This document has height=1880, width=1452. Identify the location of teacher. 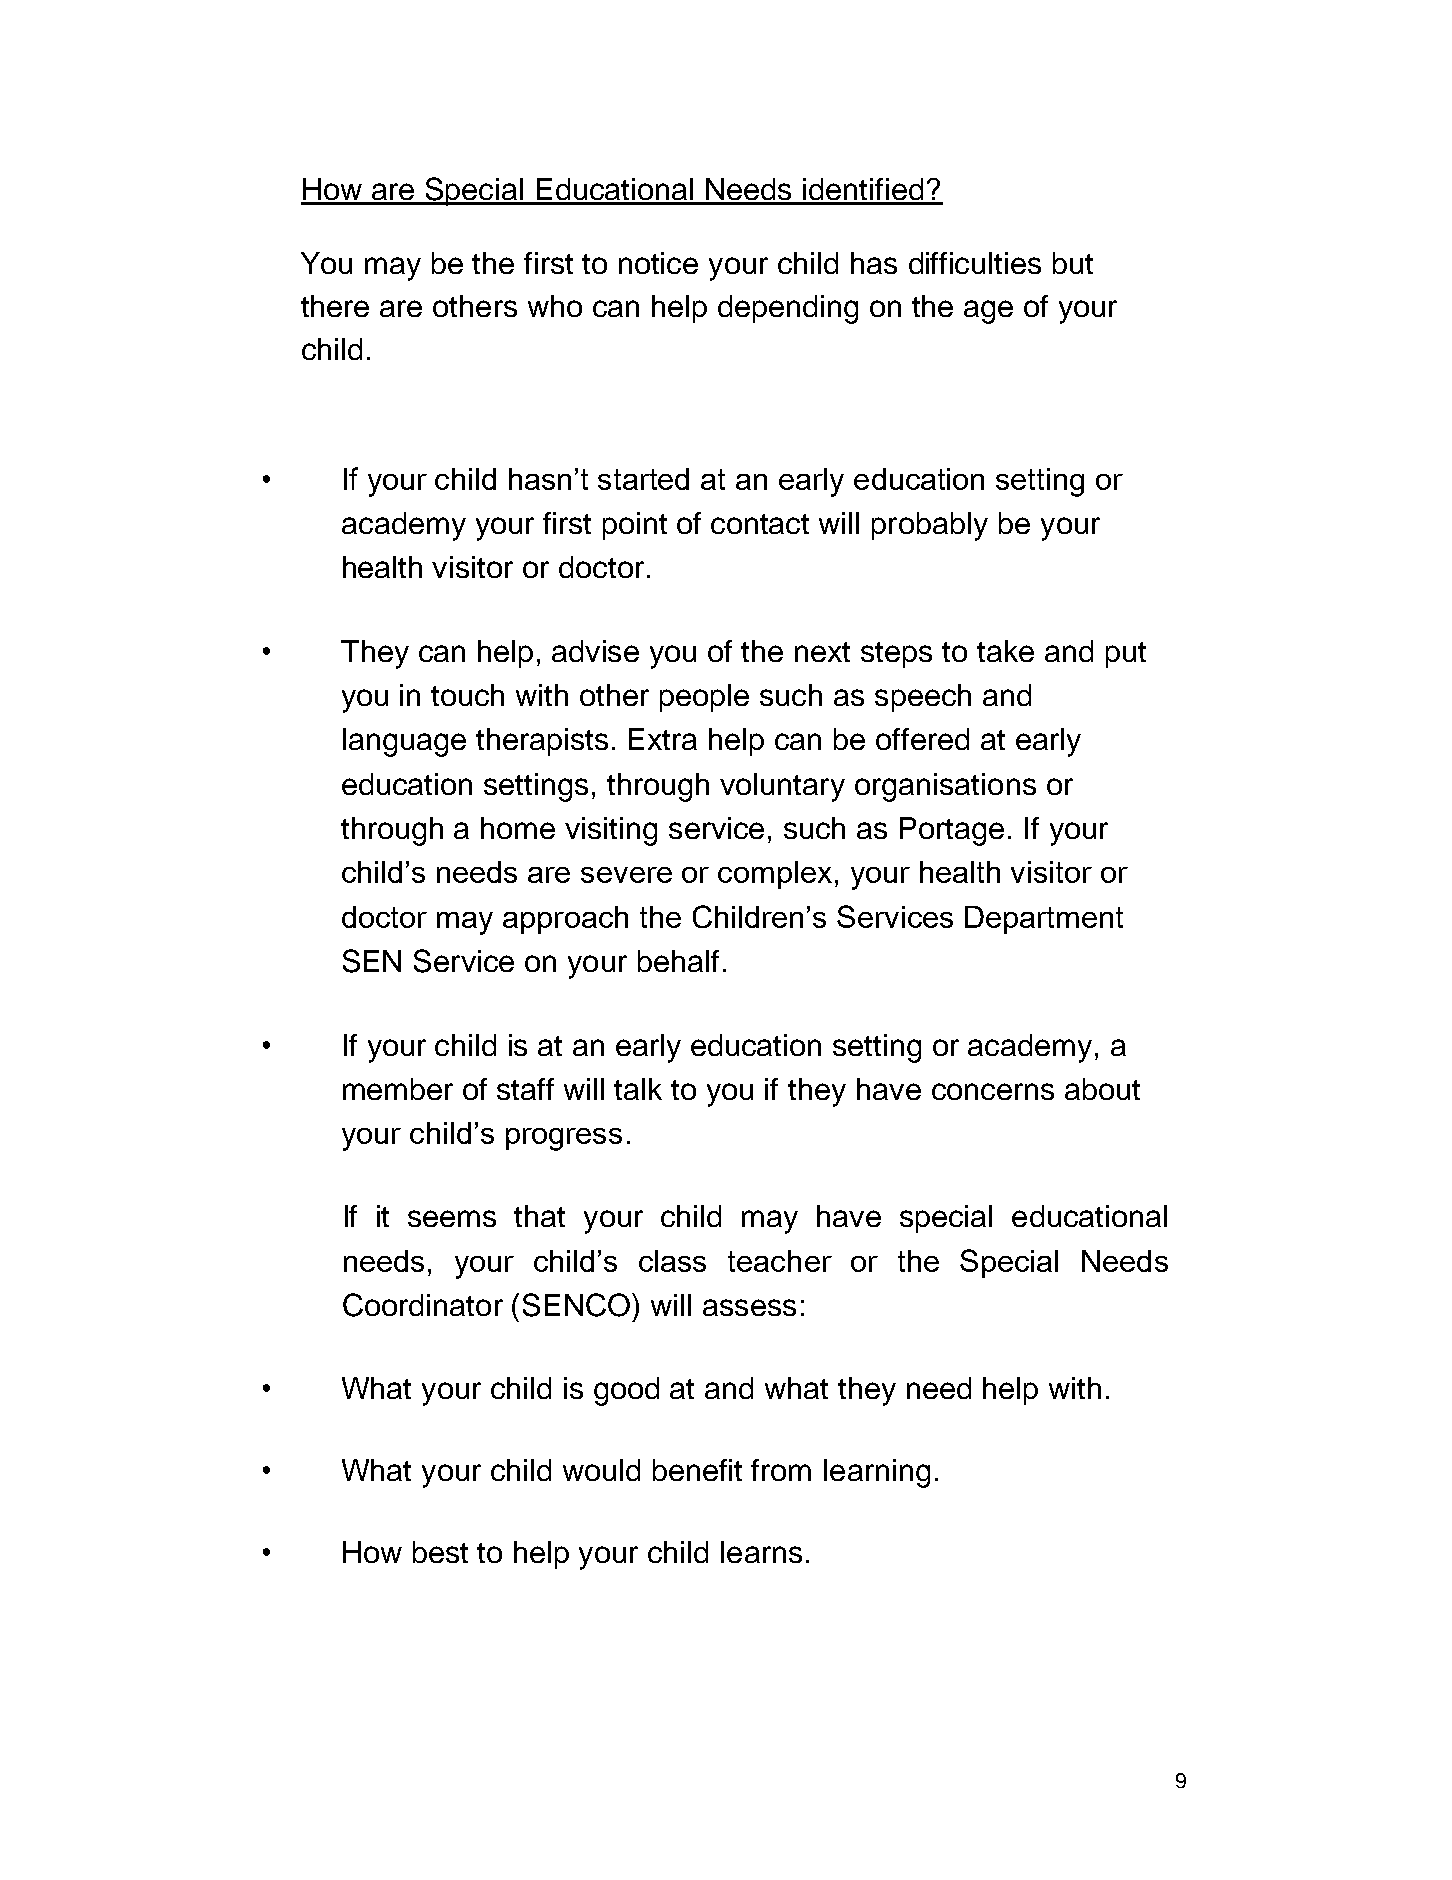
(780, 1261).
